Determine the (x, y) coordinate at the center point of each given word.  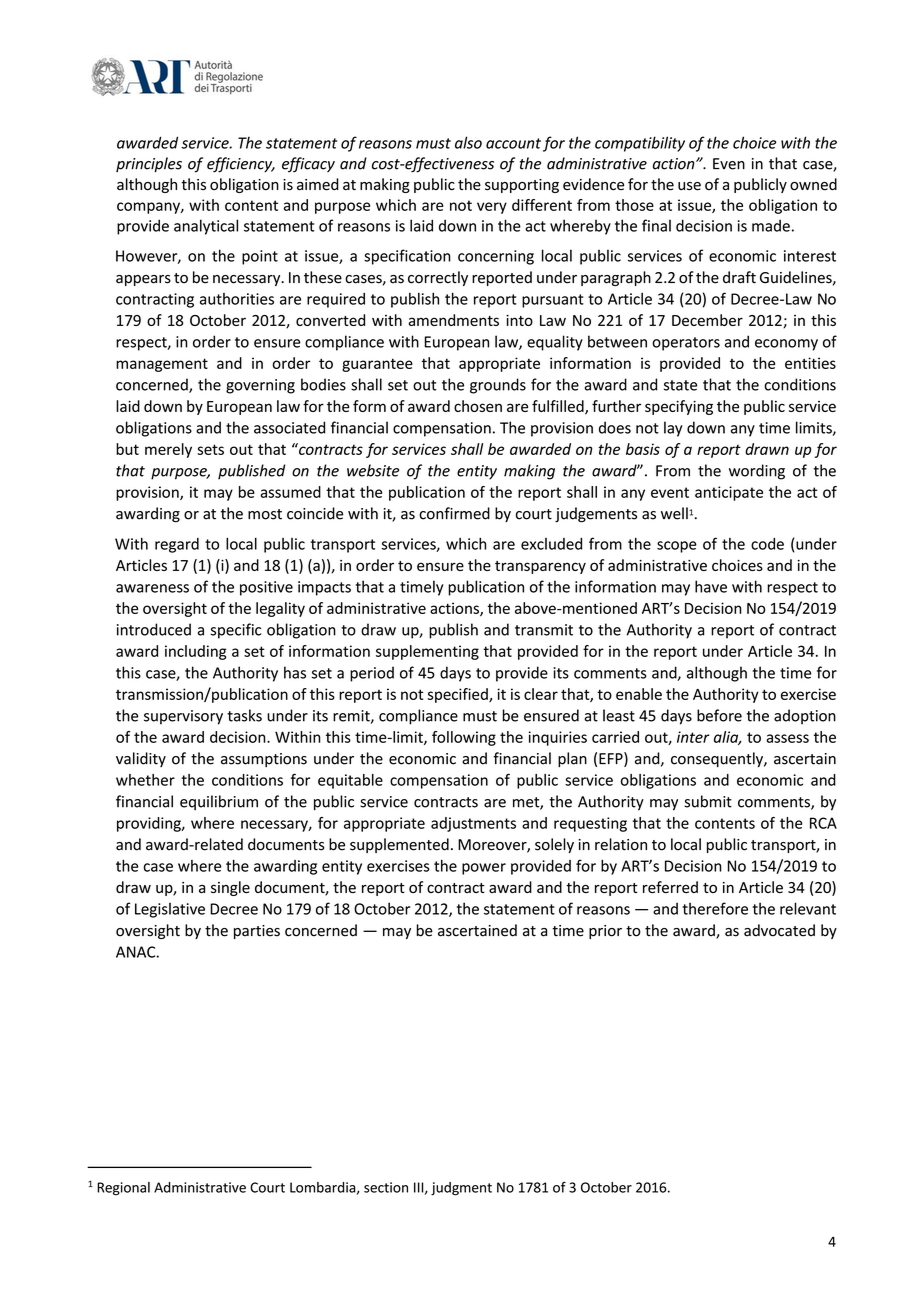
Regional (123, 1189)
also (468, 142)
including (196, 652)
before (719, 715)
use (689, 186)
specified (459, 695)
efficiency (241, 165)
